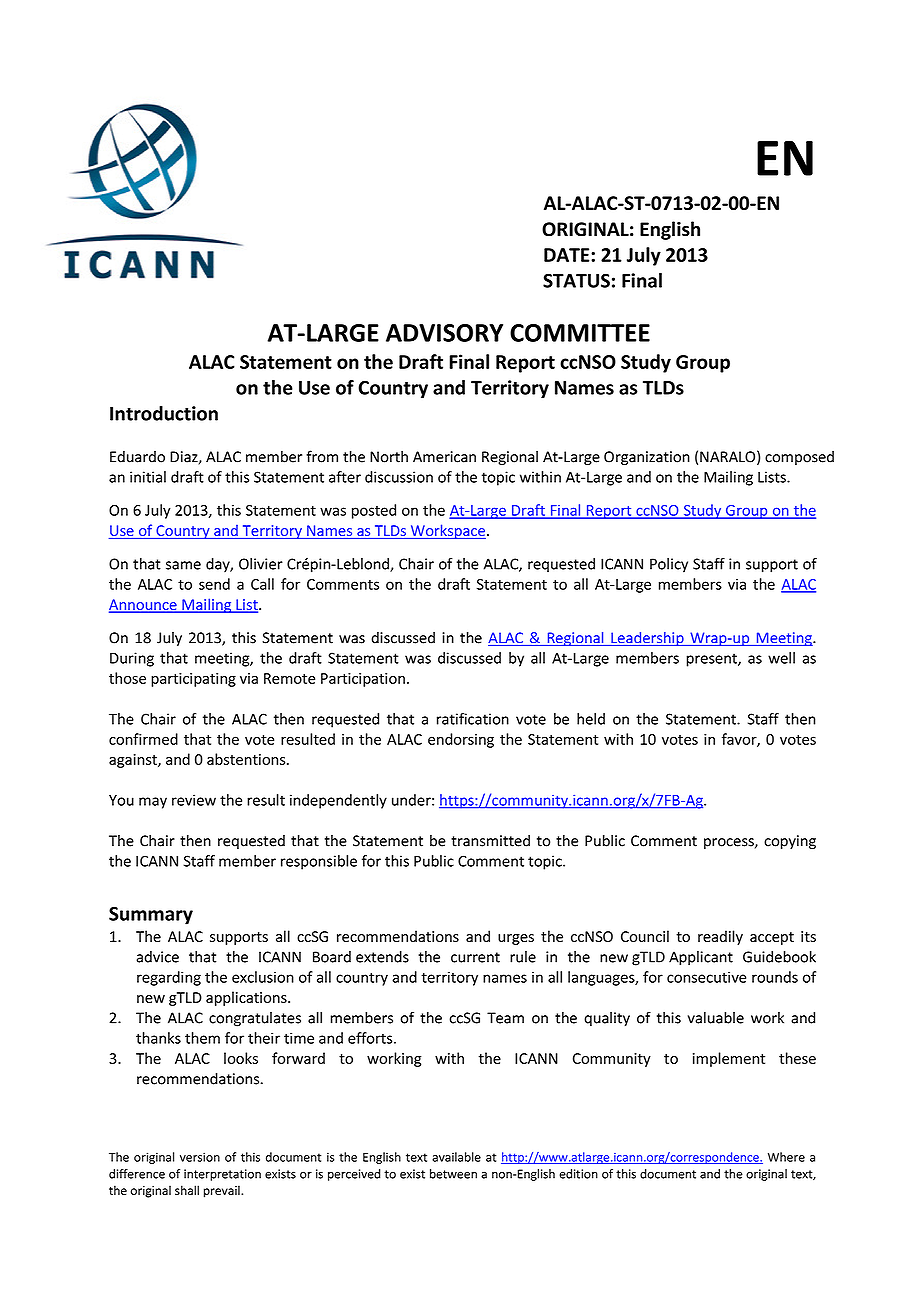 The height and width of the screenshot is (1308, 924). What do you see at coordinates (799, 458) in the screenshot?
I see `composed` at bounding box center [799, 458].
